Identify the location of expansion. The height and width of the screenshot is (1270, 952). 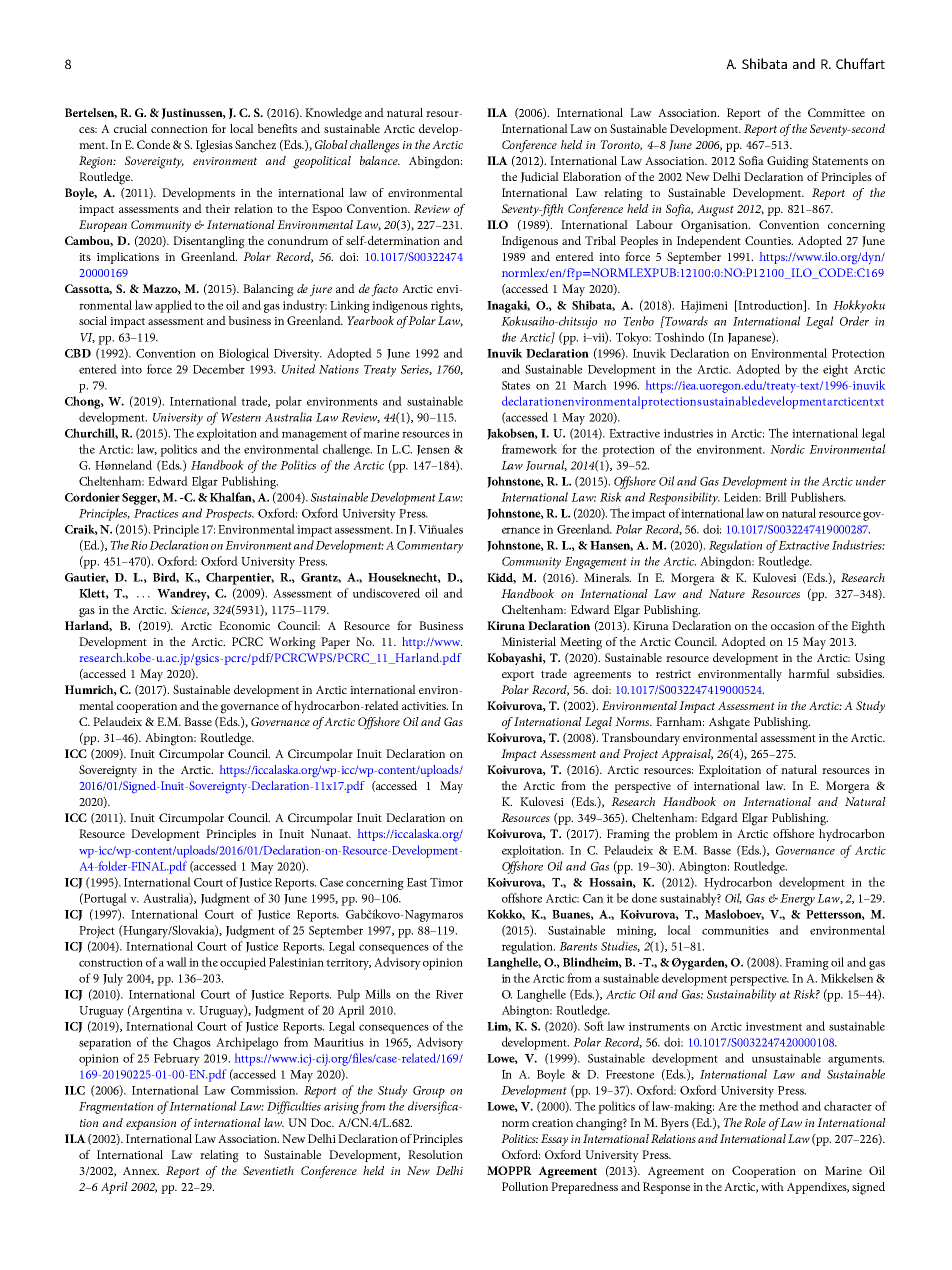
(151, 1124).
